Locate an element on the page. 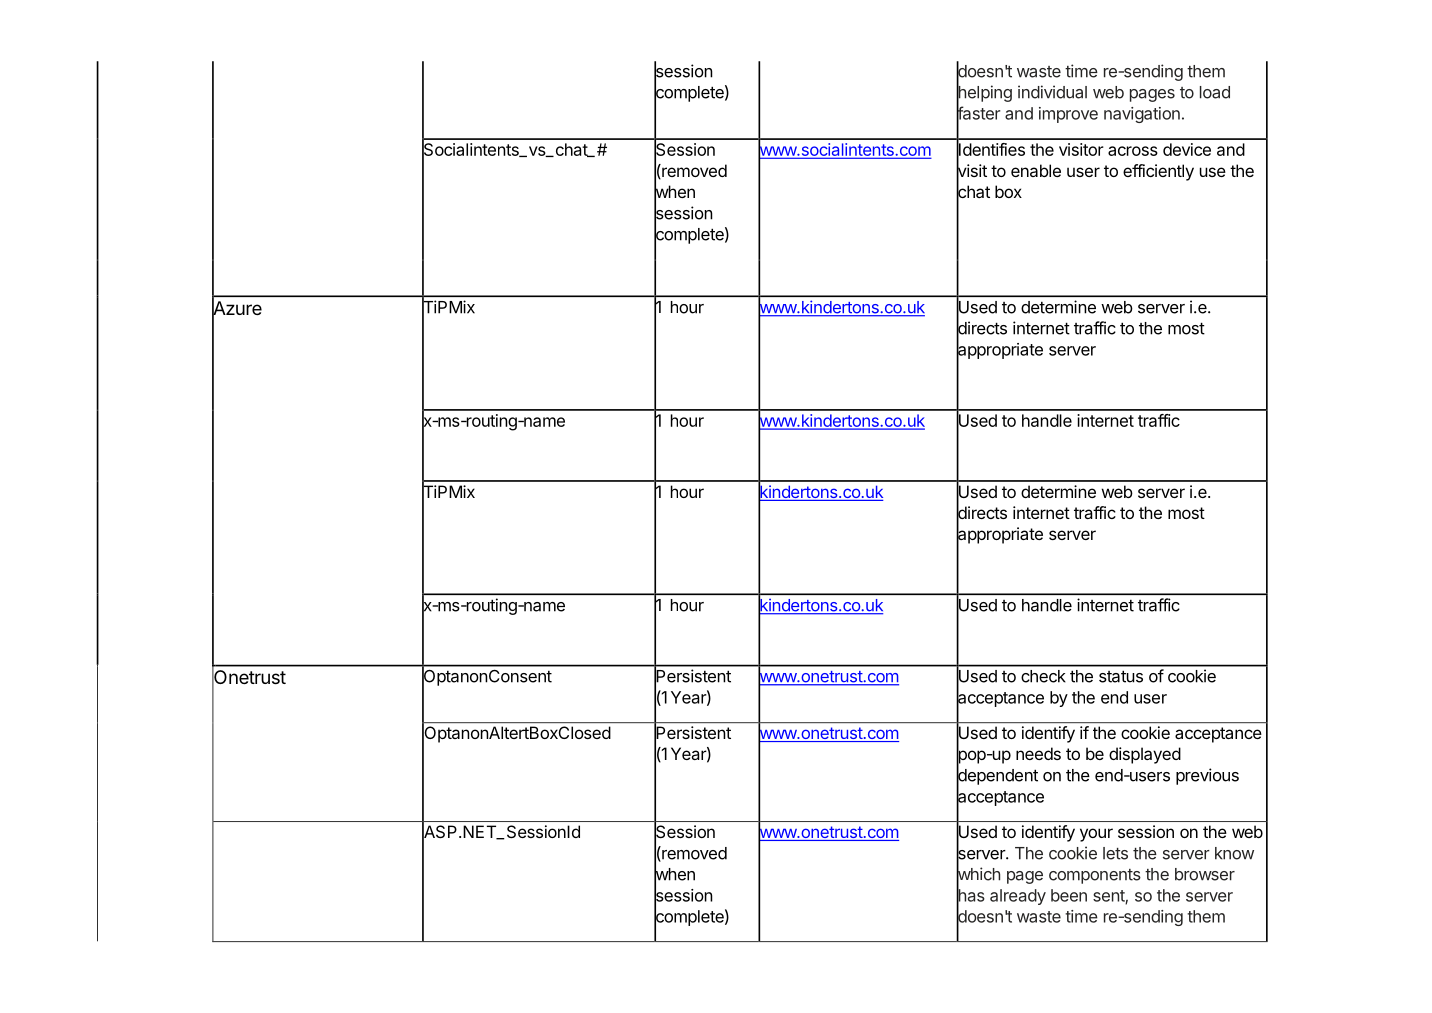 The image size is (1432, 1013). needs is located at coordinates (1038, 753).
